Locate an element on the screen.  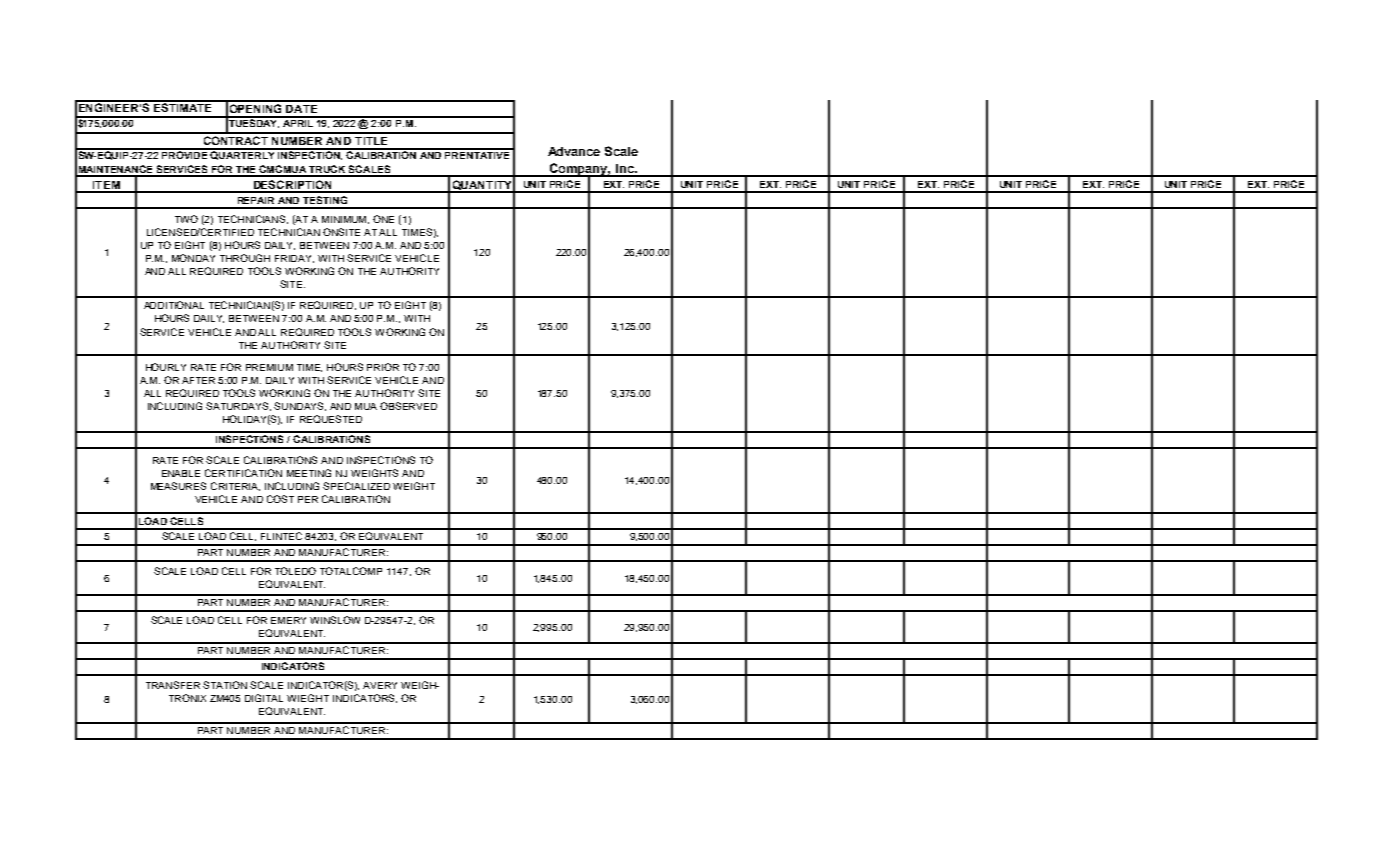
WINSLOW is located at coordinates (335, 620).
